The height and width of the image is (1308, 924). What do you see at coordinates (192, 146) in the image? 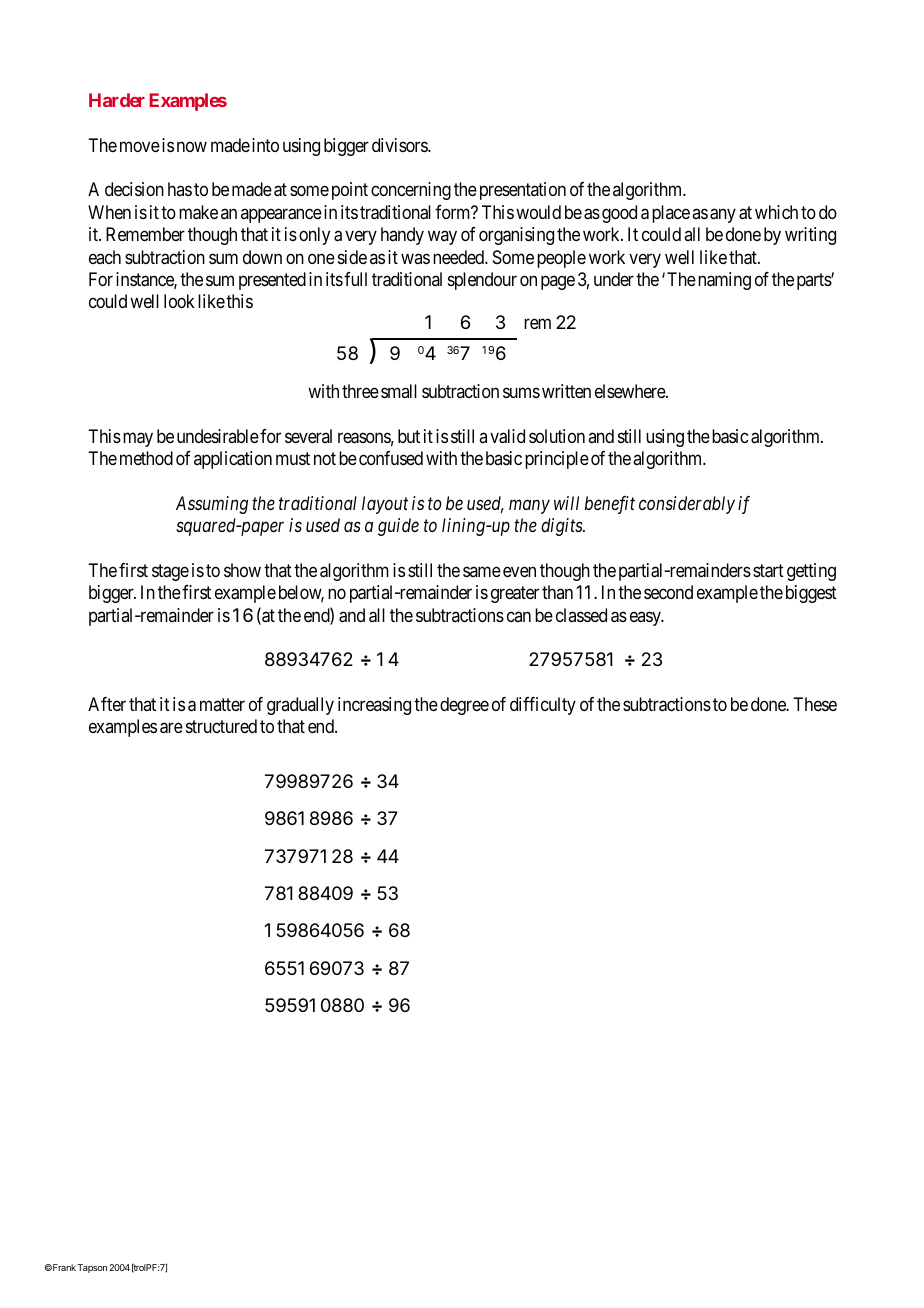
I see `now` at bounding box center [192, 146].
